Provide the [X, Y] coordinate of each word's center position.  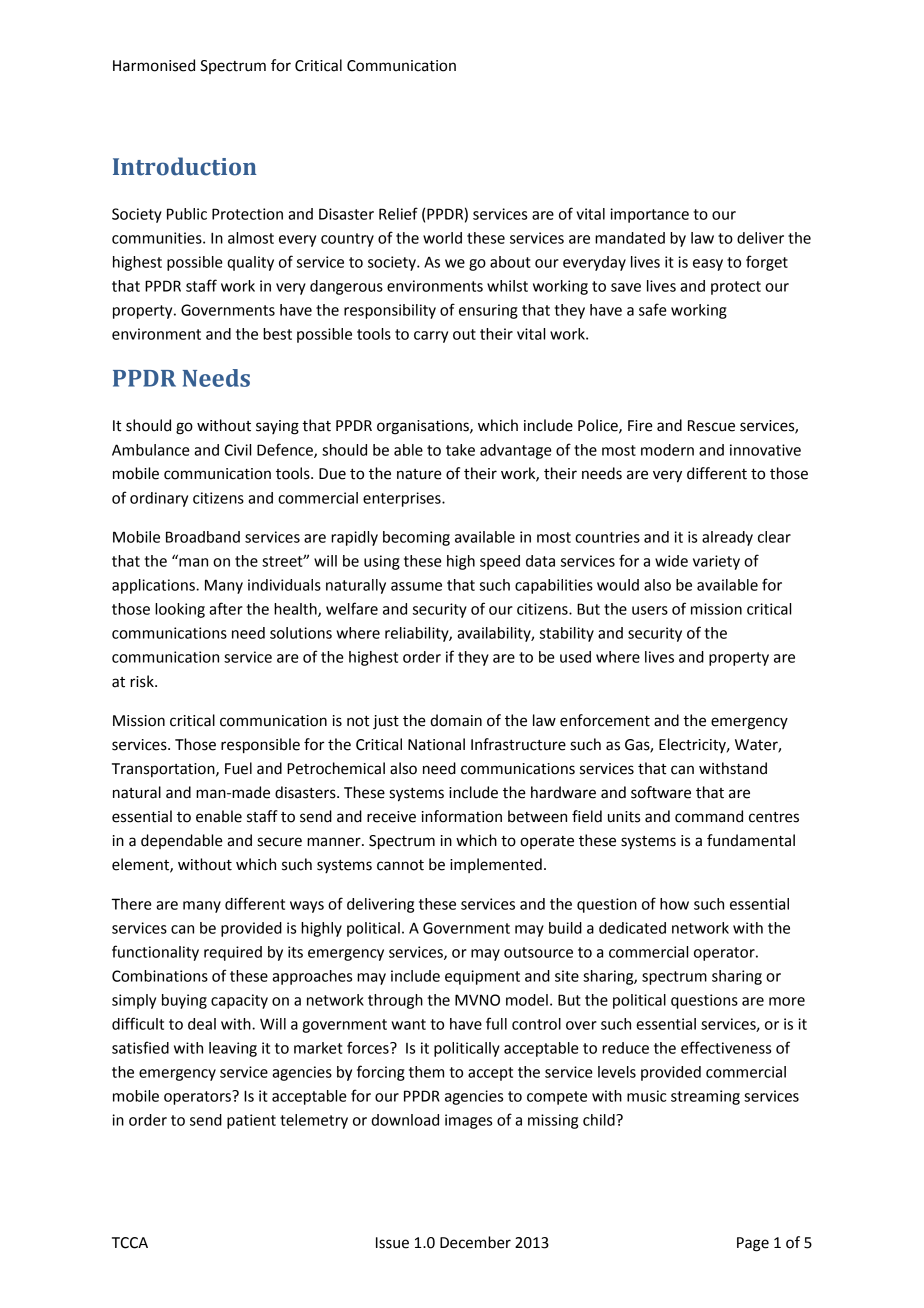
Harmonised [154, 65]
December [475, 1242]
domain [456, 720]
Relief [398, 213]
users [650, 610]
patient [251, 1121]
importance [649, 215]
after [226, 608]
